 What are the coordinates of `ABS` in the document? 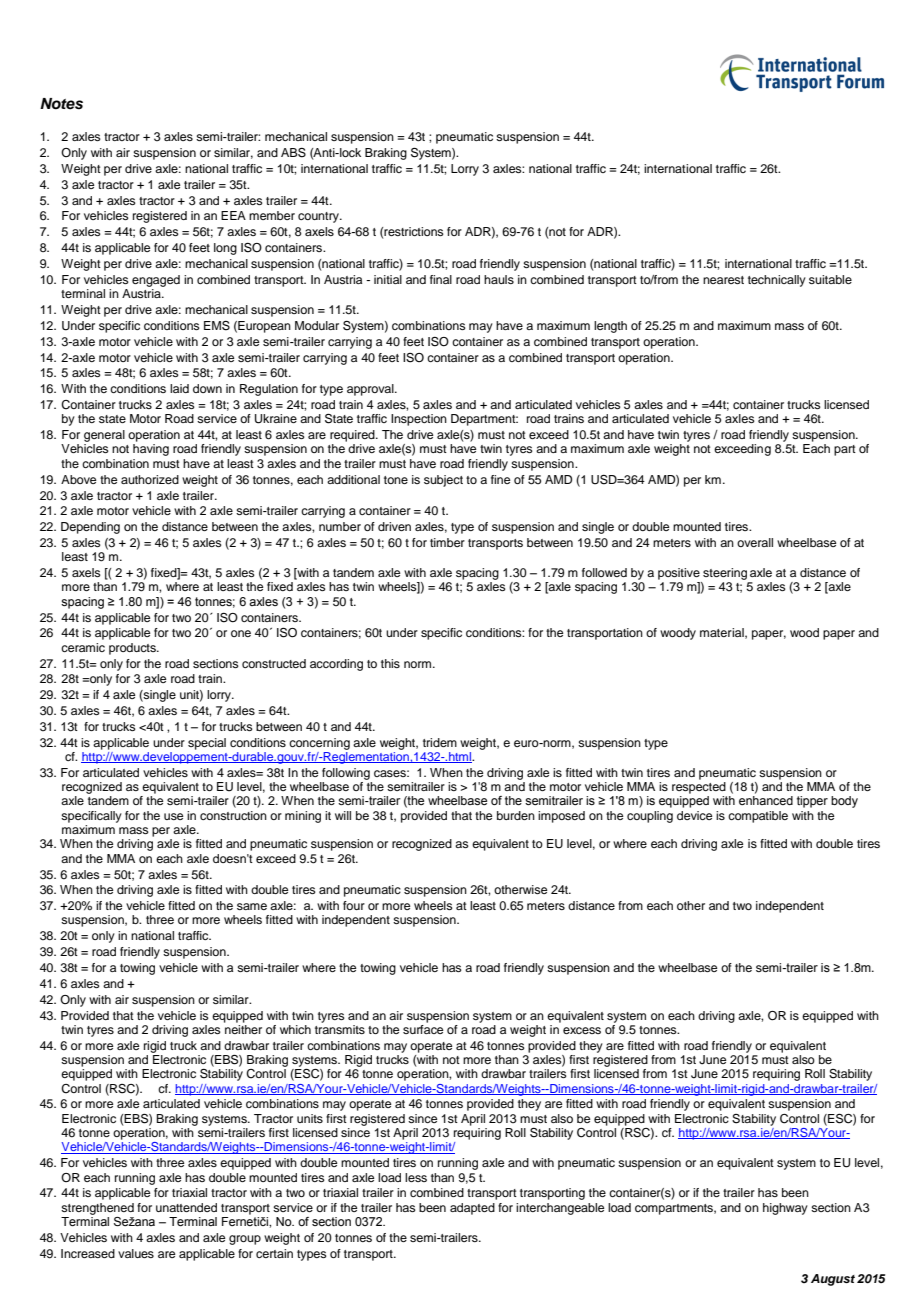 It's located at (293, 153).
